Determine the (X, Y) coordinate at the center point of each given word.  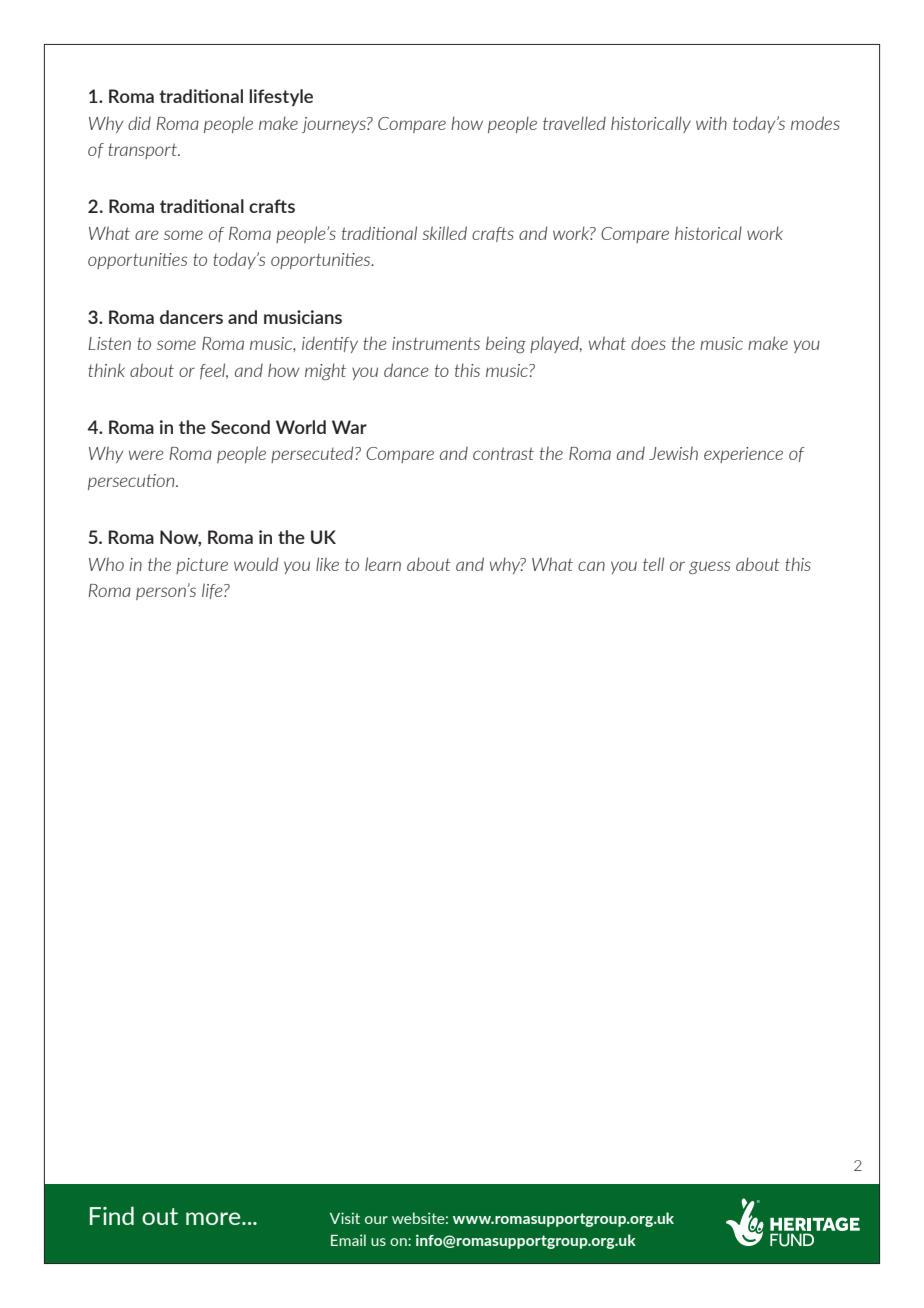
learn (383, 564)
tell (653, 564)
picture (202, 566)
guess (710, 567)
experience (743, 455)
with (711, 123)
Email (348, 1240)
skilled (445, 233)
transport (143, 151)
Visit (345, 1218)
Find (112, 1215)
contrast (503, 453)
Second (240, 427)
